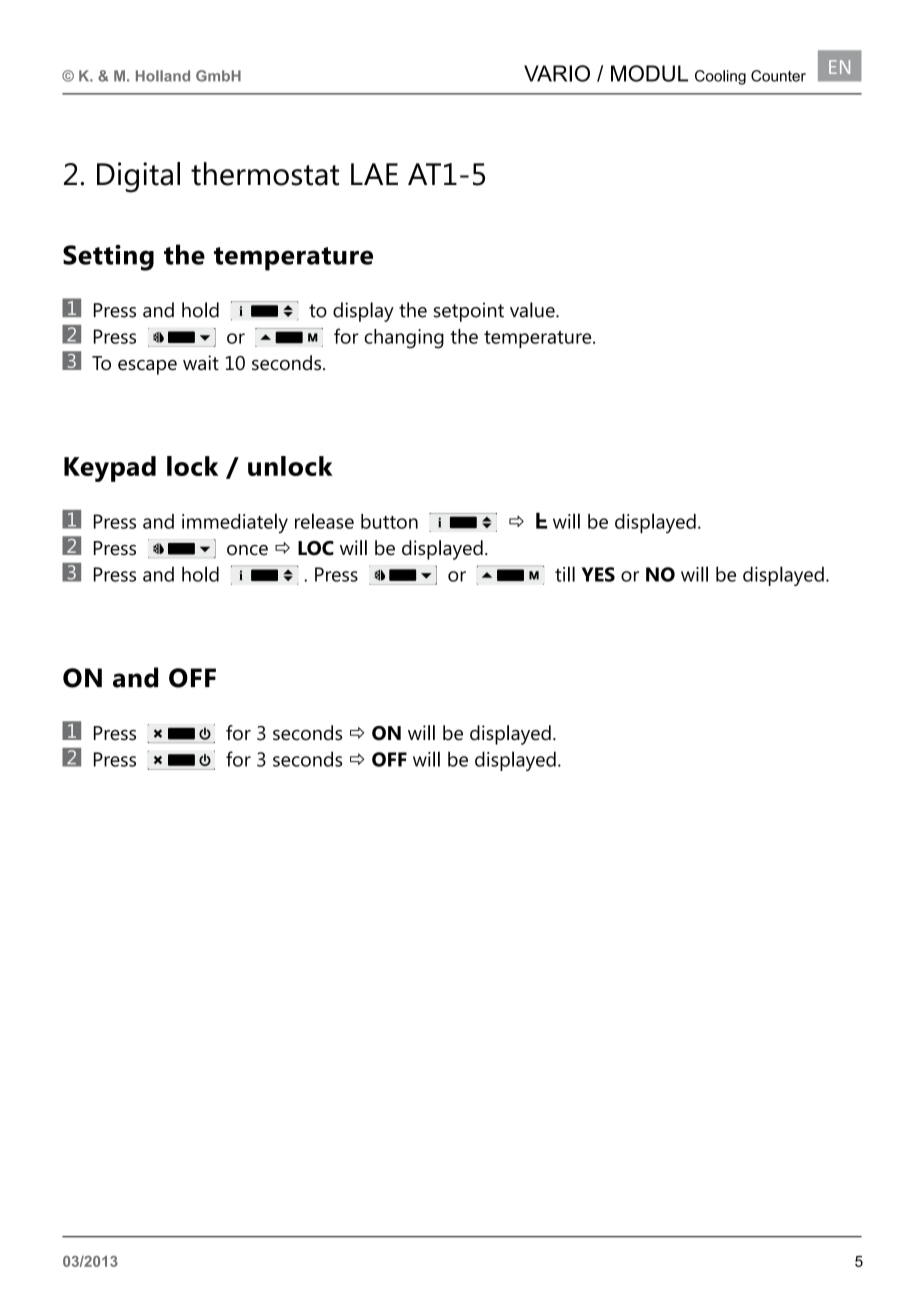  Describe the element at coordinates (163, 76) in the page. I see `Holland` at that location.
